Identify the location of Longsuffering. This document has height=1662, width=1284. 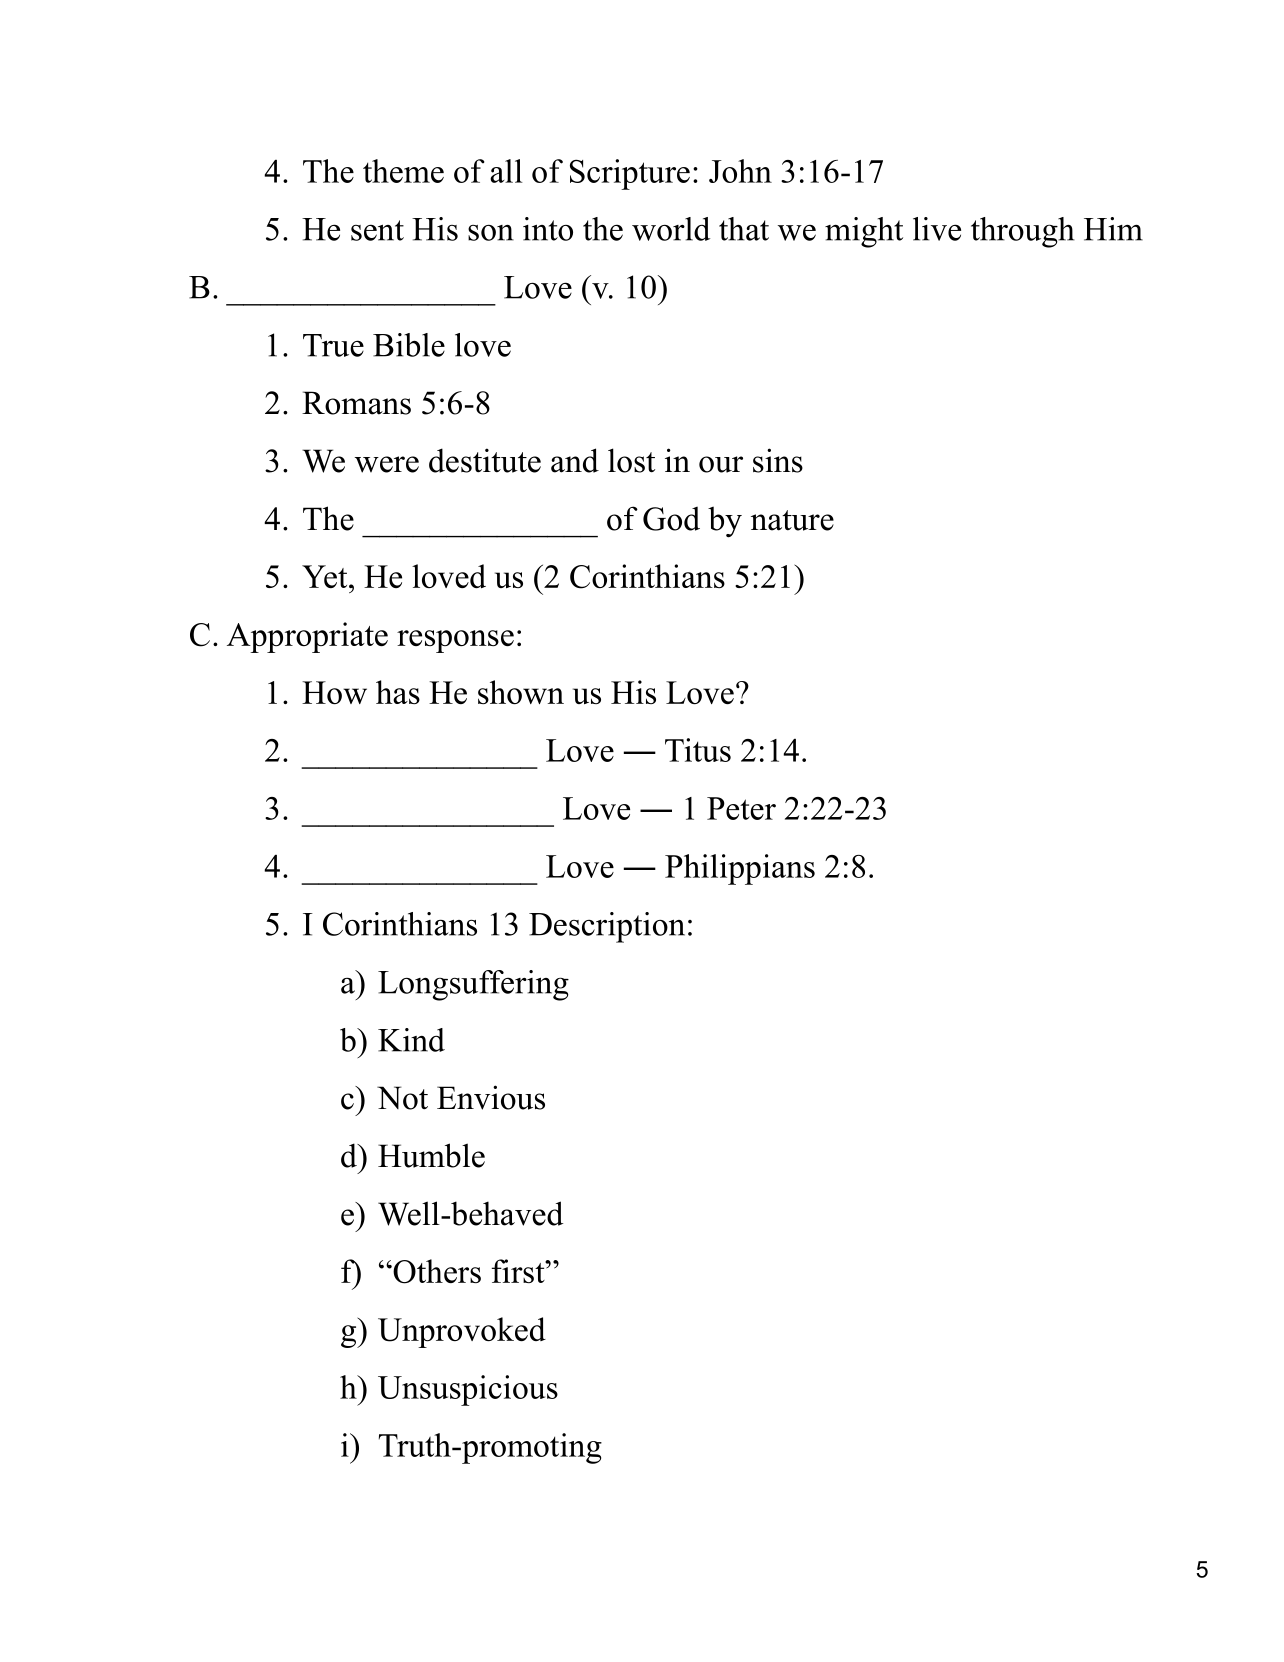
(473, 985).
